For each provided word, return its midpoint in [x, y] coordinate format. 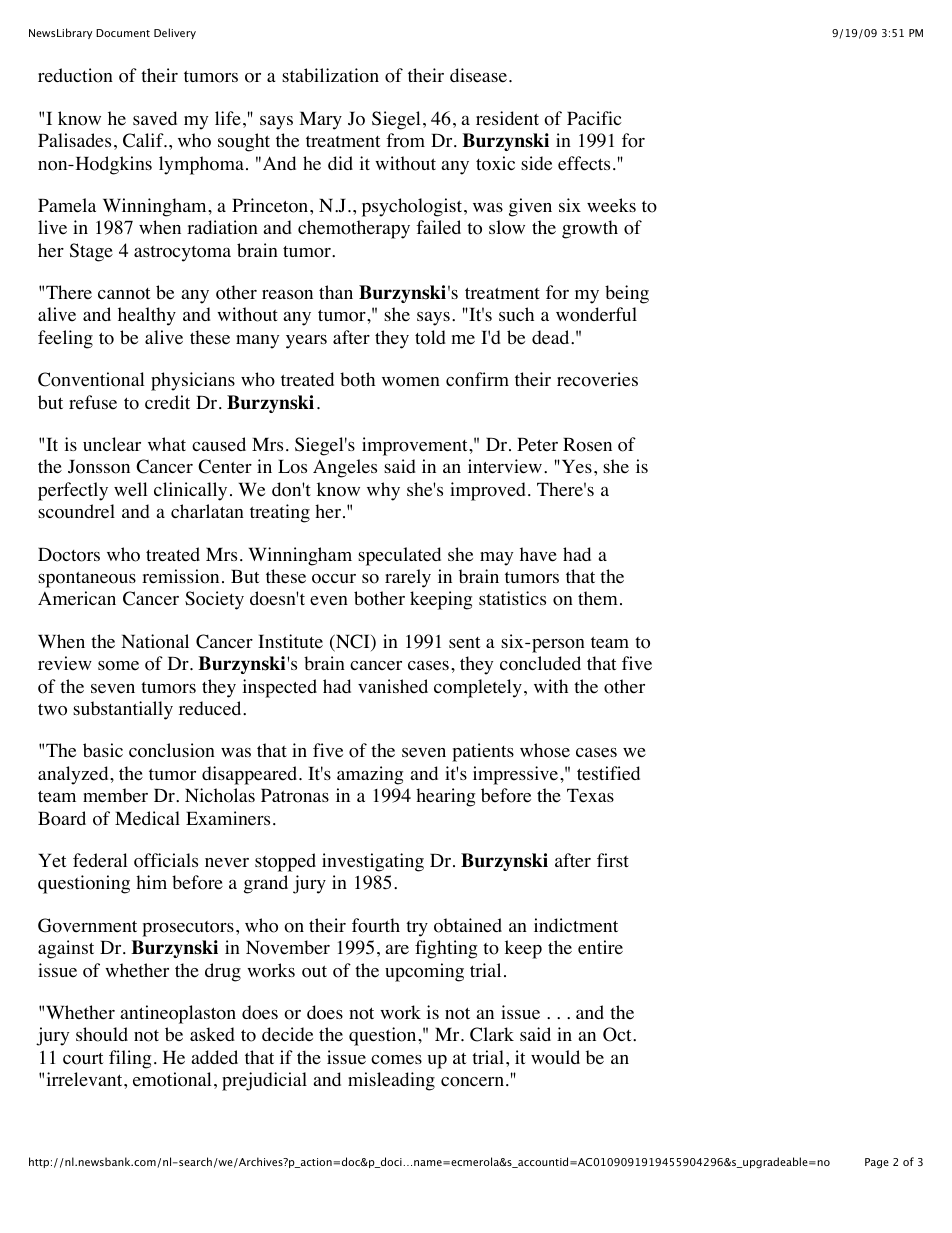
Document [123, 33]
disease [478, 75]
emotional [172, 1079]
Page [877, 1163]
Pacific [594, 118]
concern [472, 1082]
